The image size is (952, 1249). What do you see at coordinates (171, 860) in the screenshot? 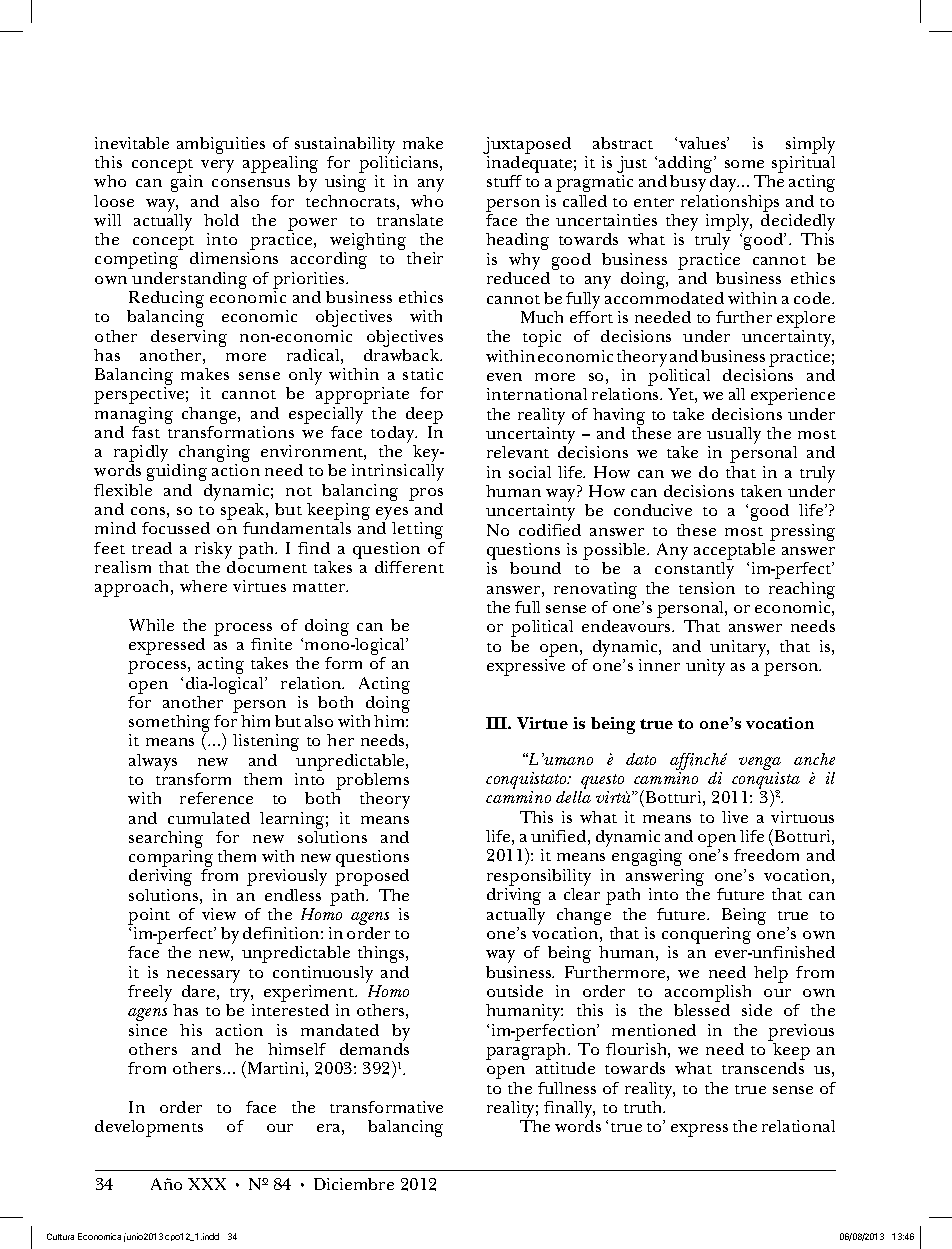
I see `comparing` at bounding box center [171, 860].
